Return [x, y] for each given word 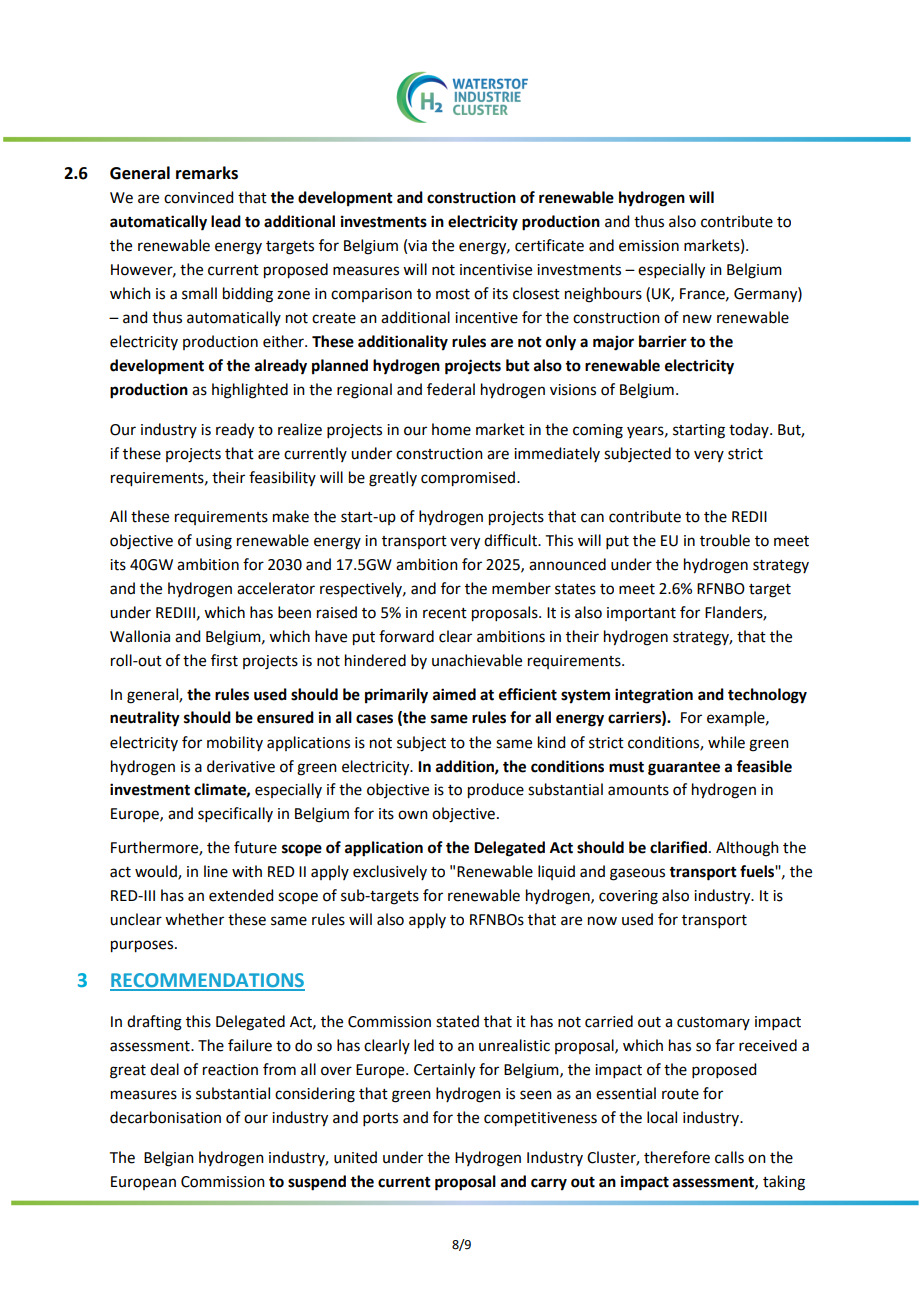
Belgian [169, 1159]
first [224, 660]
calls [729, 1157]
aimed [454, 694]
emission [649, 246]
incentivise [496, 270]
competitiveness [540, 1119]
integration [654, 696]
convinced [198, 197]
